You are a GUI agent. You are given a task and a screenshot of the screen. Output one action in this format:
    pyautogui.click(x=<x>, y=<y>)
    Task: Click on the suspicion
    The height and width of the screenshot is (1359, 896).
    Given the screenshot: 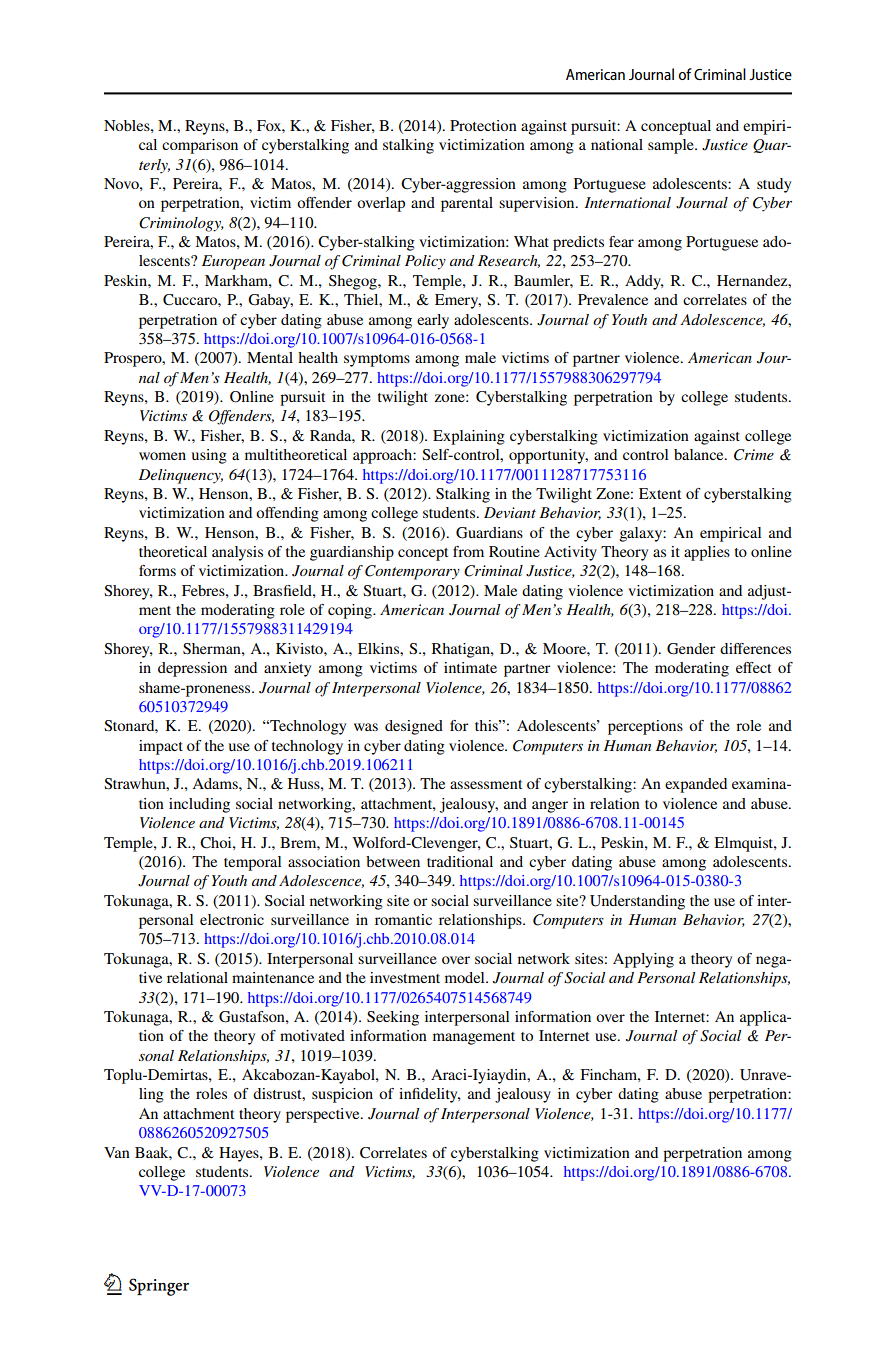 What is the action you would take?
    pyautogui.click(x=342, y=1095)
